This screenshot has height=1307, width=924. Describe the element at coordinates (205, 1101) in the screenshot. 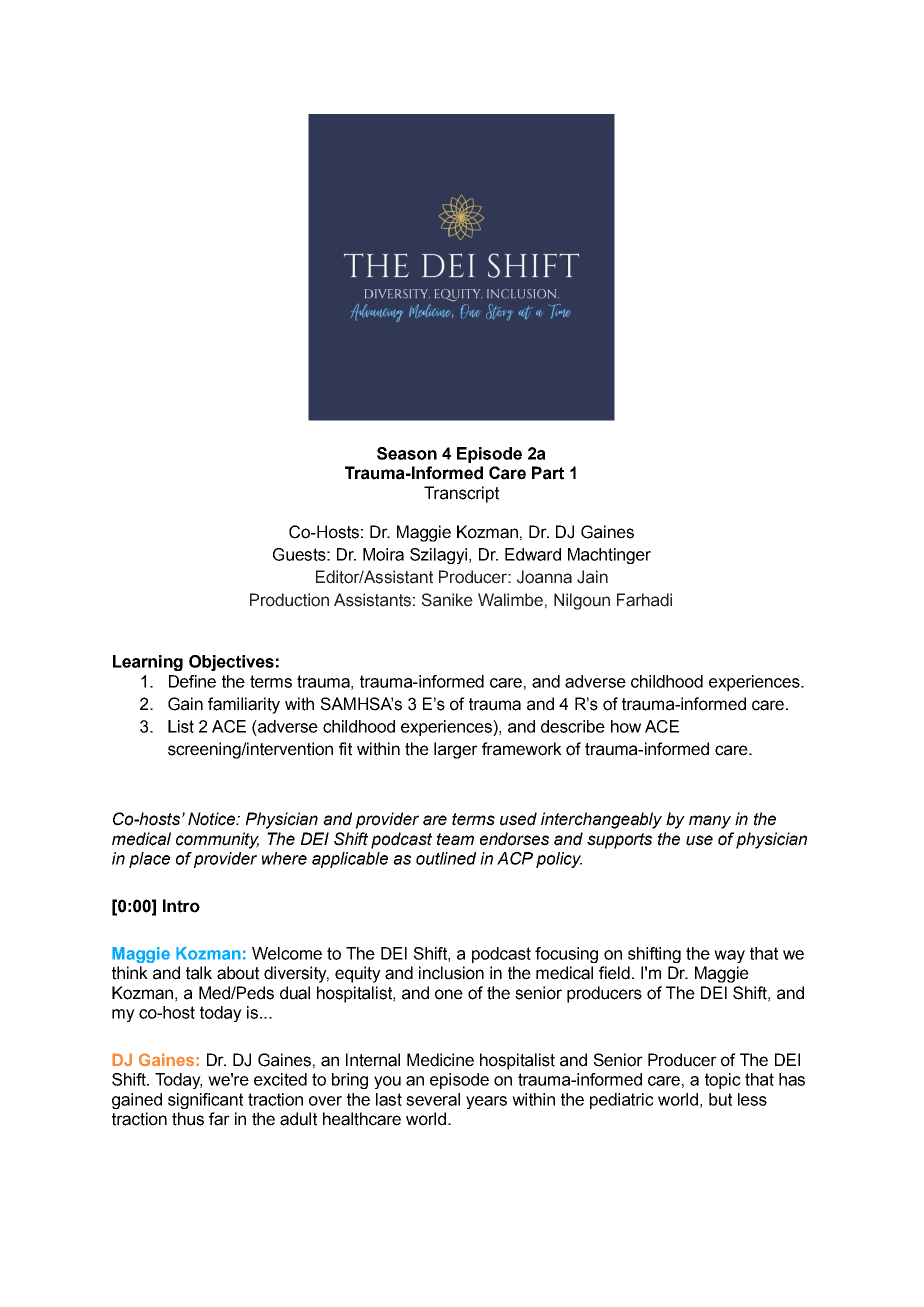

I see `significant` at that location.
